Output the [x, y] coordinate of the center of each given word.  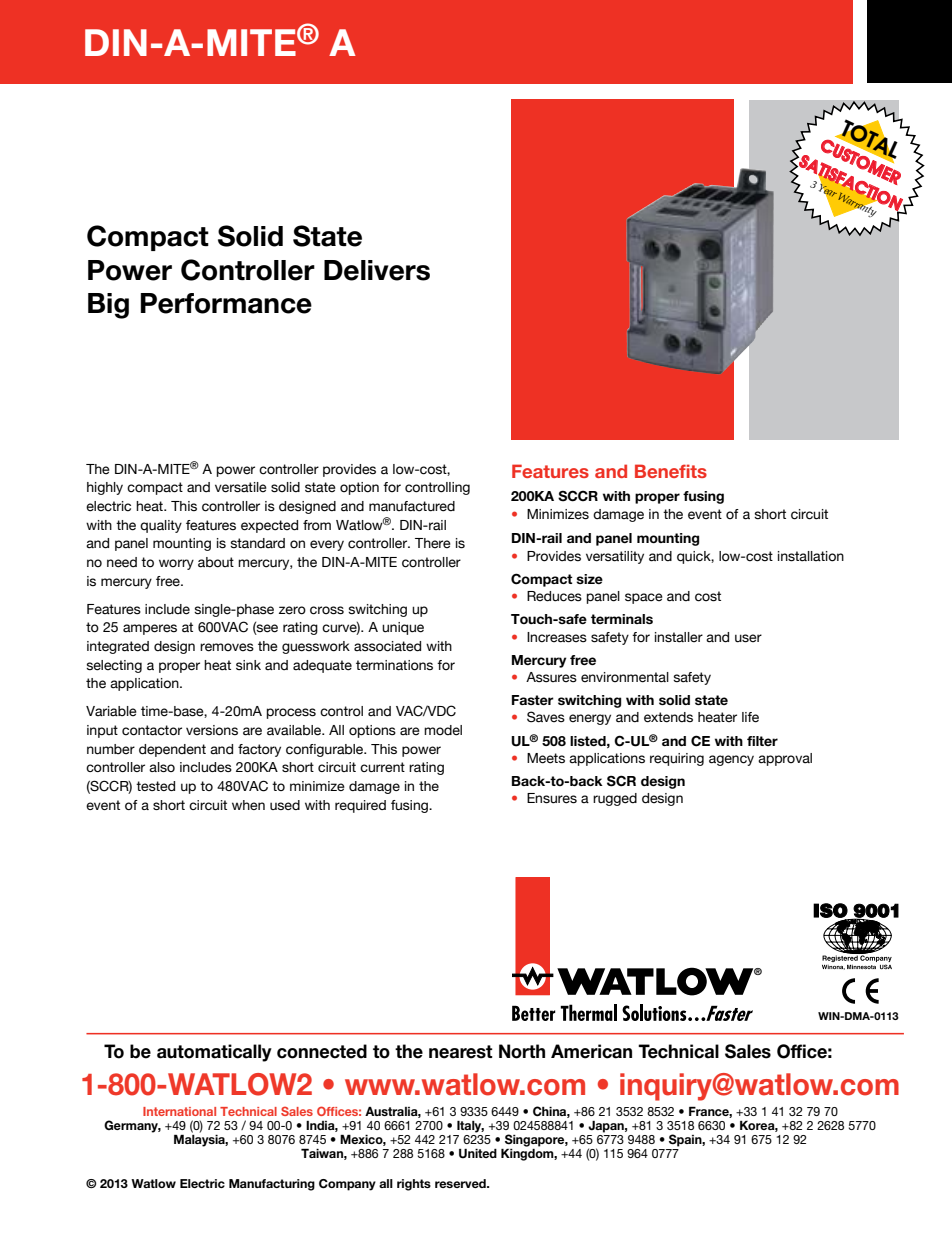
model [443, 730]
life [750, 717]
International [179, 1111]
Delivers [377, 270]
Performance [226, 303]
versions [212, 730]
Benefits [671, 471]
